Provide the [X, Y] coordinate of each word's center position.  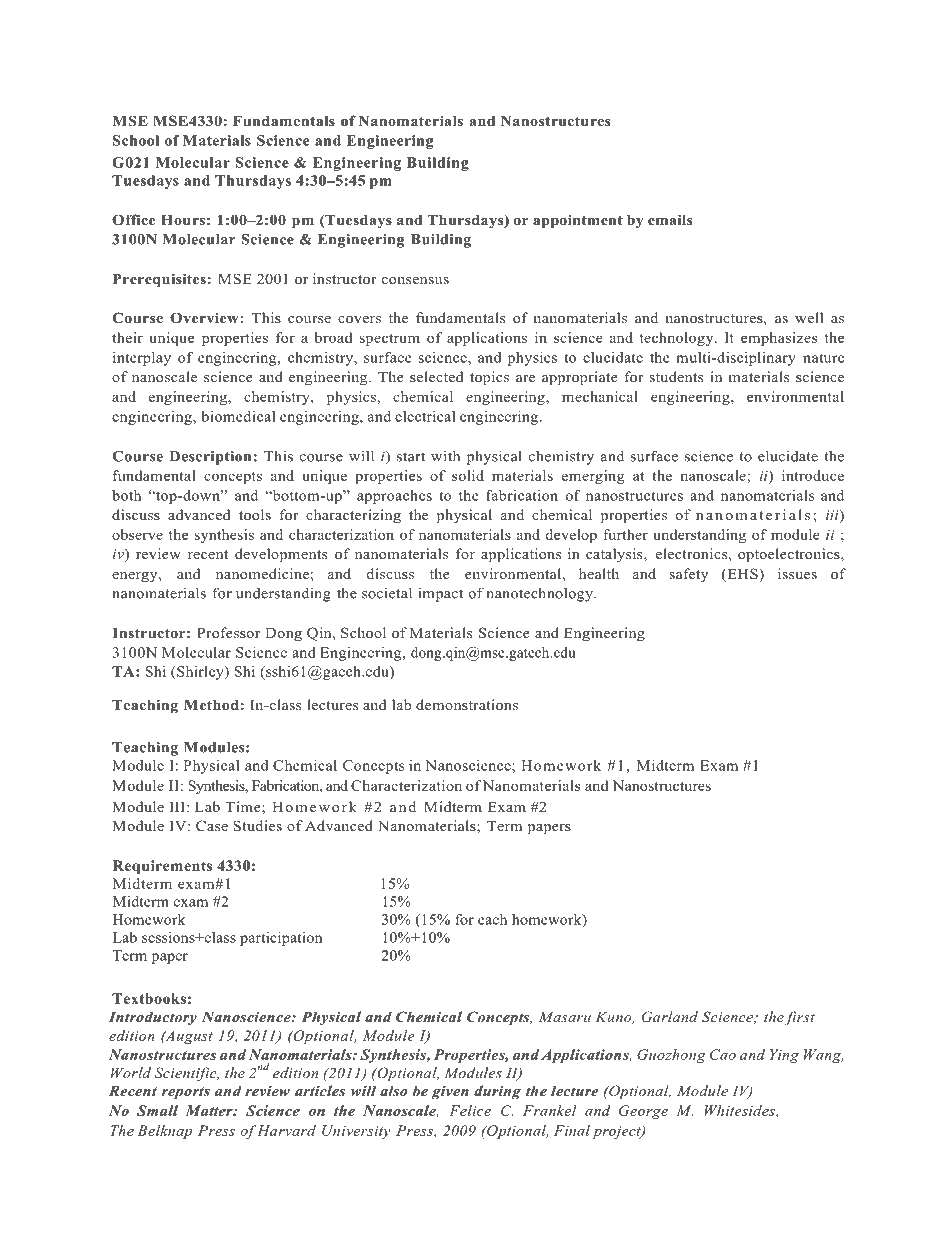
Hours [183, 220]
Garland [670, 1017]
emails [670, 219]
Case [212, 826]
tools [255, 514]
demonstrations [467, 704]
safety [689, 575]
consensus [415, 280]
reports [186, 1093]
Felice [470, 1110]
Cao [723, 1054]
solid [468, 475]
